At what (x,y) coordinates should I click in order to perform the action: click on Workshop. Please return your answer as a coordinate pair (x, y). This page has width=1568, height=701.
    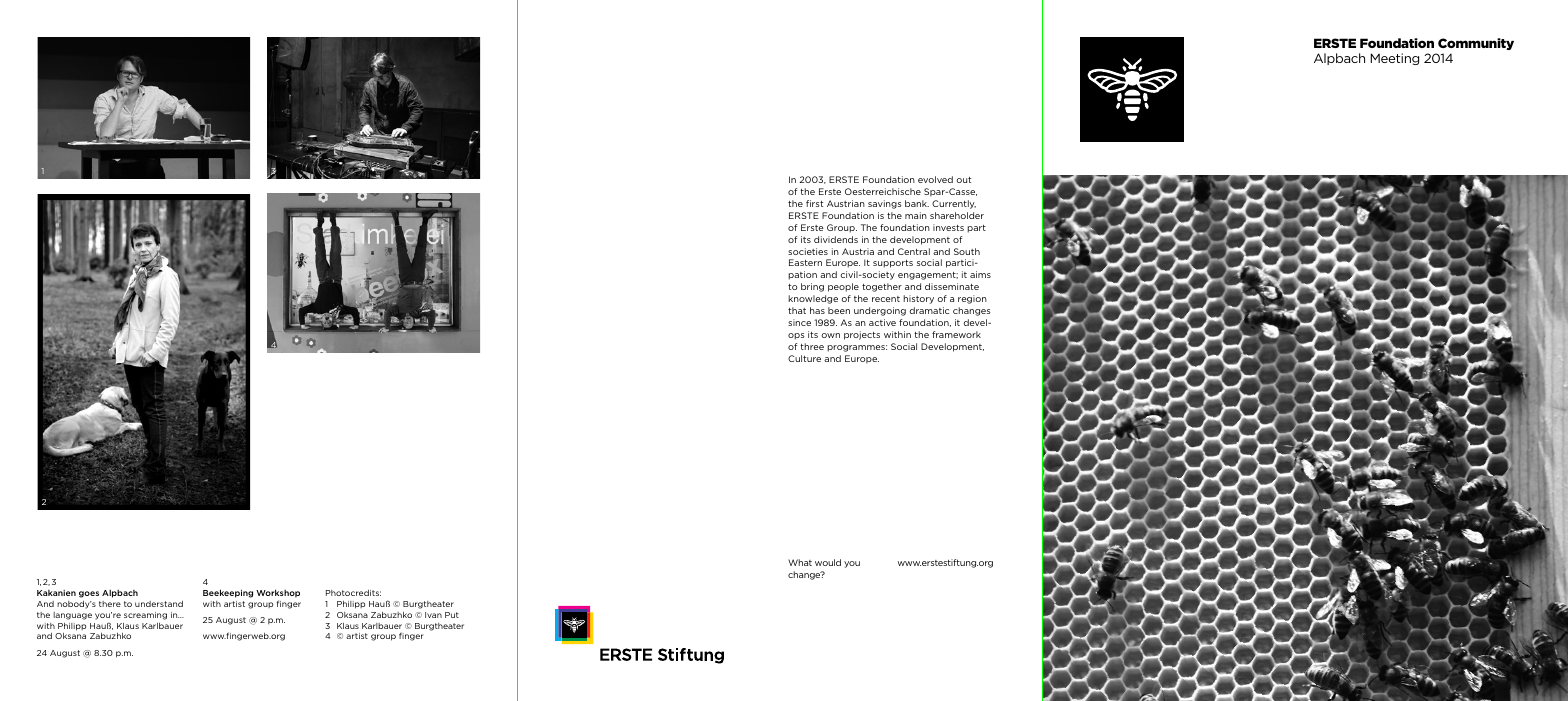
    Looking at the image, I should click on (278, 593).
